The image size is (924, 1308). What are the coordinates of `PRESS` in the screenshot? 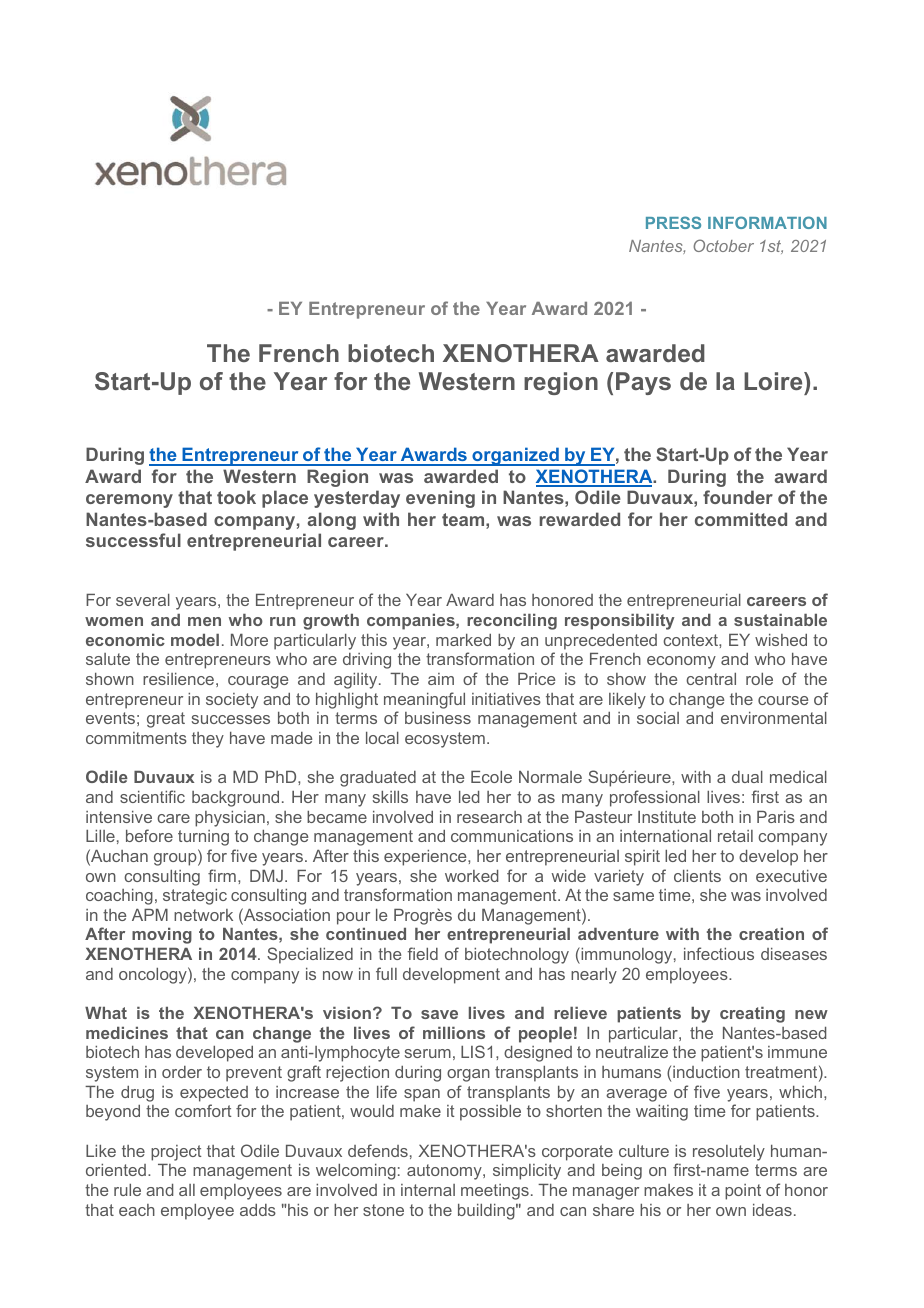 It's located at (673, 222).
